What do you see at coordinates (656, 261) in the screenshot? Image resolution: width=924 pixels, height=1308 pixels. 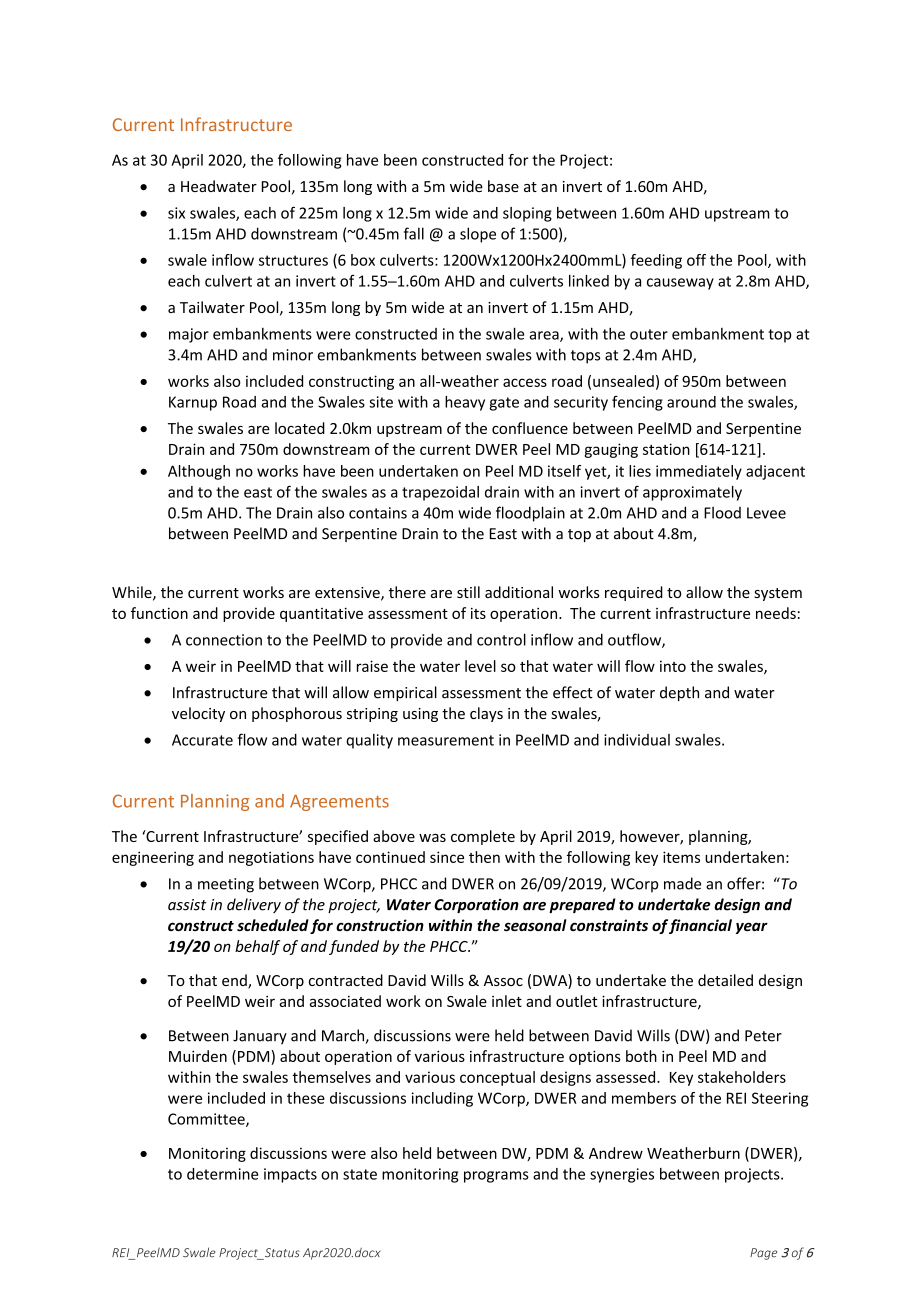 I see `feeding` at bounding box center [656, 261].
